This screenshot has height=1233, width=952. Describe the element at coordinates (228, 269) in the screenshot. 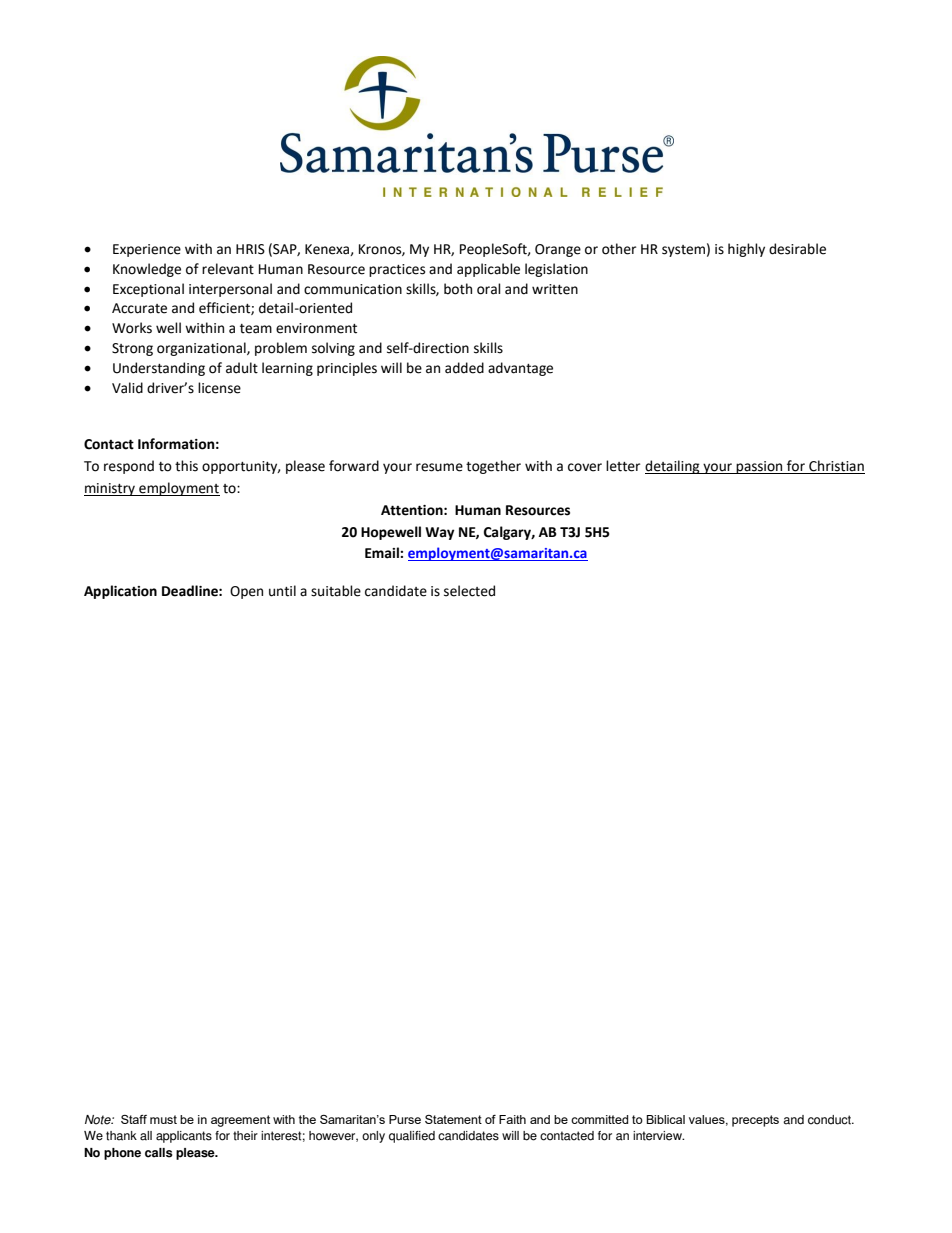

I see `relevant` at that location.
